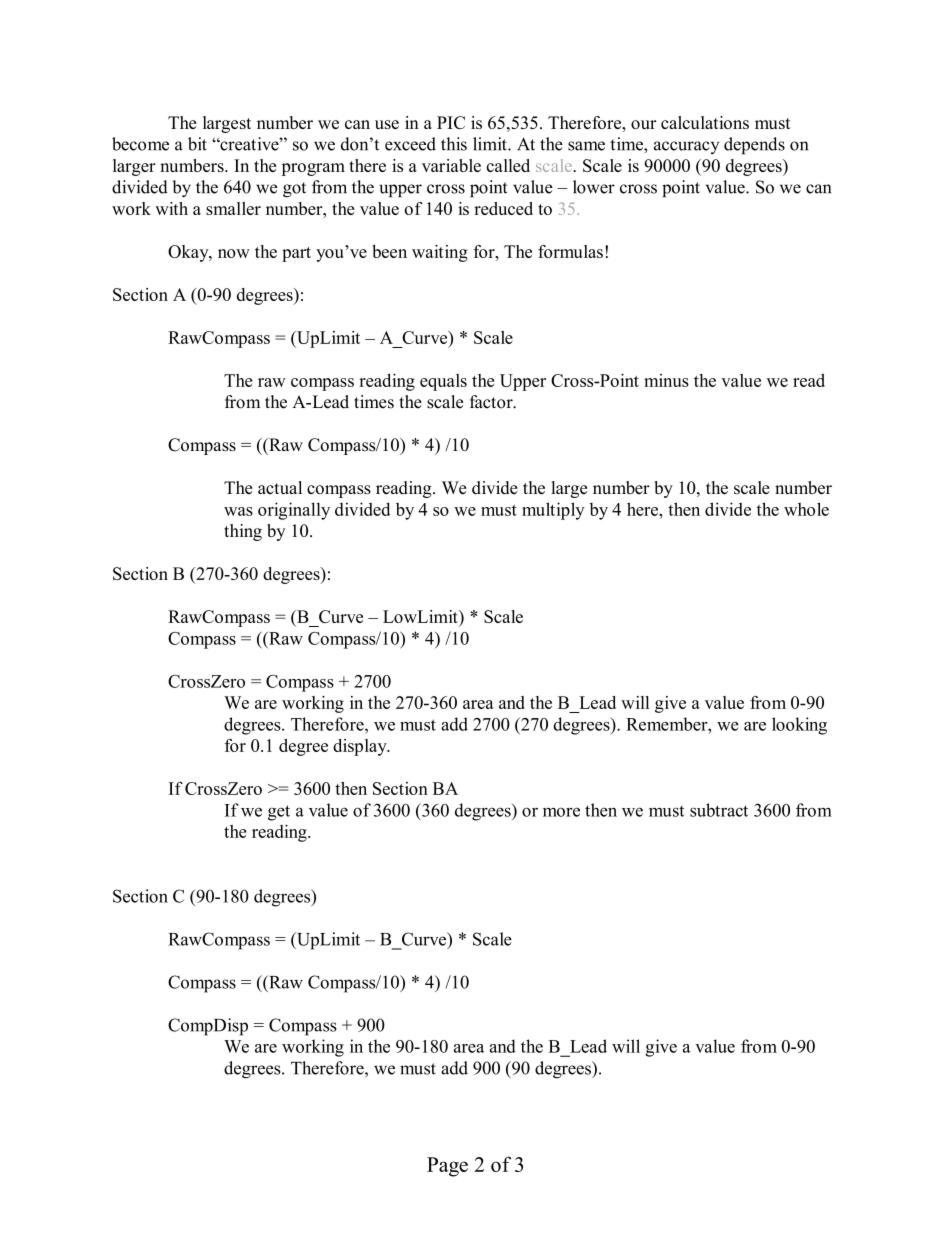 This screenshot has height=1233, width=952. I want to click on minus, so click(666, 380).
